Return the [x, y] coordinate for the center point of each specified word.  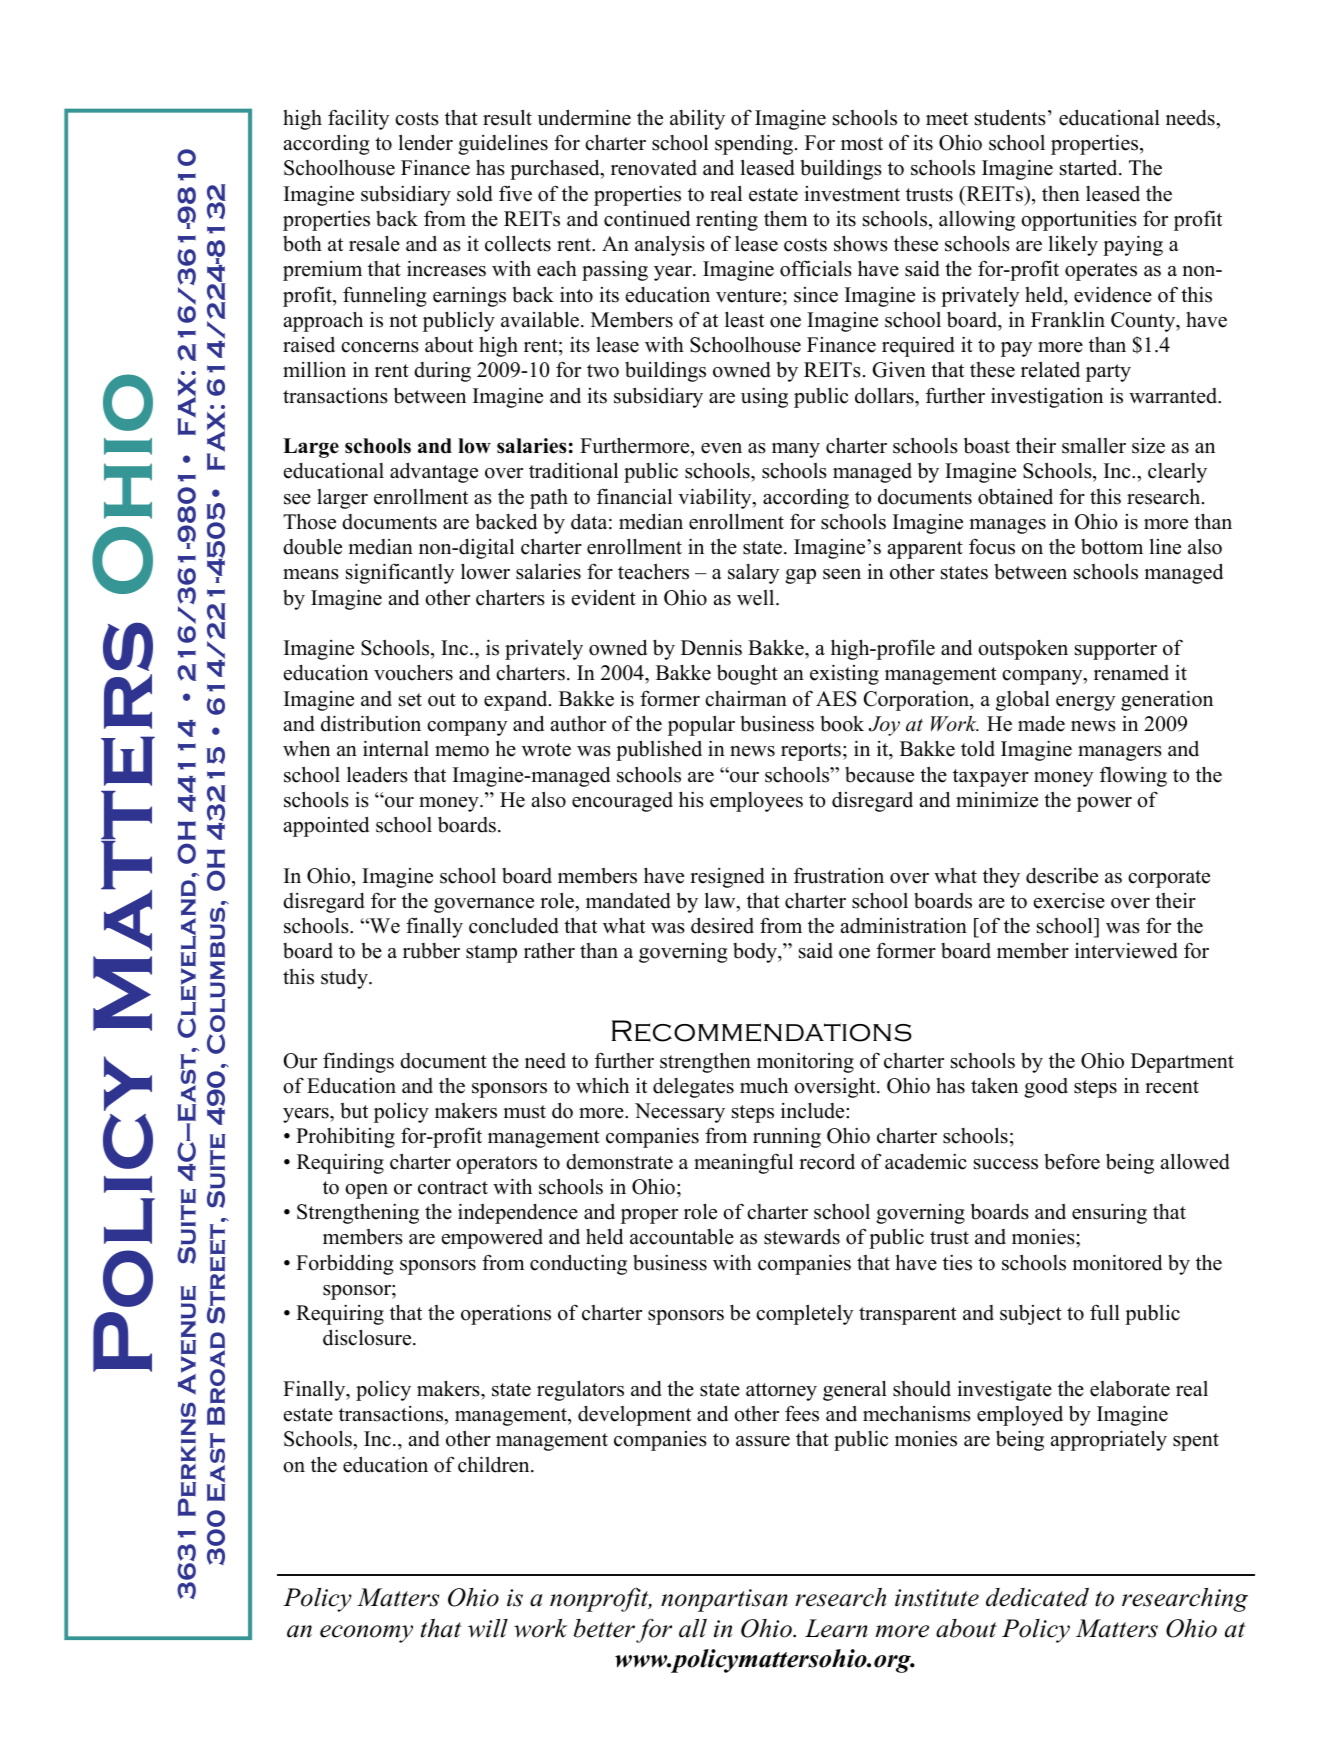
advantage [434, 472]
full [1105, 1312]
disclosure [368, 1337]
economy [366, 1634]
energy [1085, 703]
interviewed [1126, 950]
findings [358, 1062]
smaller [1094, 446]
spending [755, 144]
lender [426, 142]
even [721, 448]
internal [396, 748]
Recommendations [762, 1031]
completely [804, 1314]
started [1090, 168]
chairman [746, 699]
